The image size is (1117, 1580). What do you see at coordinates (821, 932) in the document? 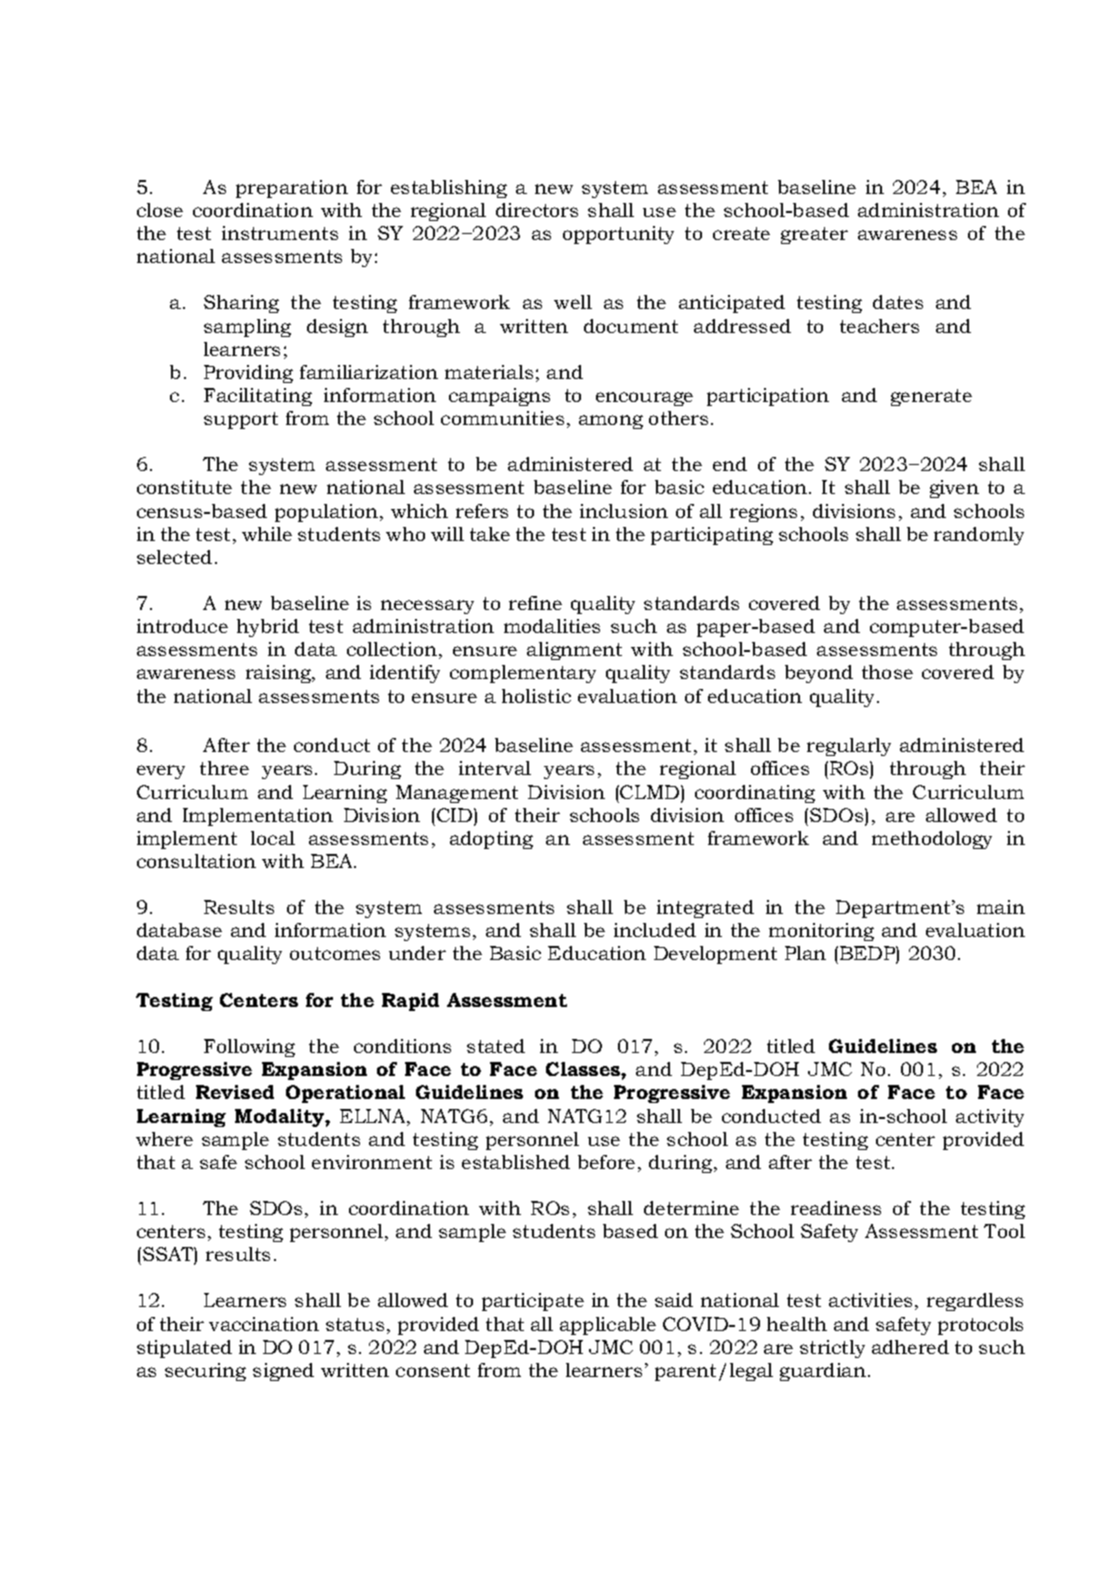
I see `monitoring` at bounding box center [821, 932].
